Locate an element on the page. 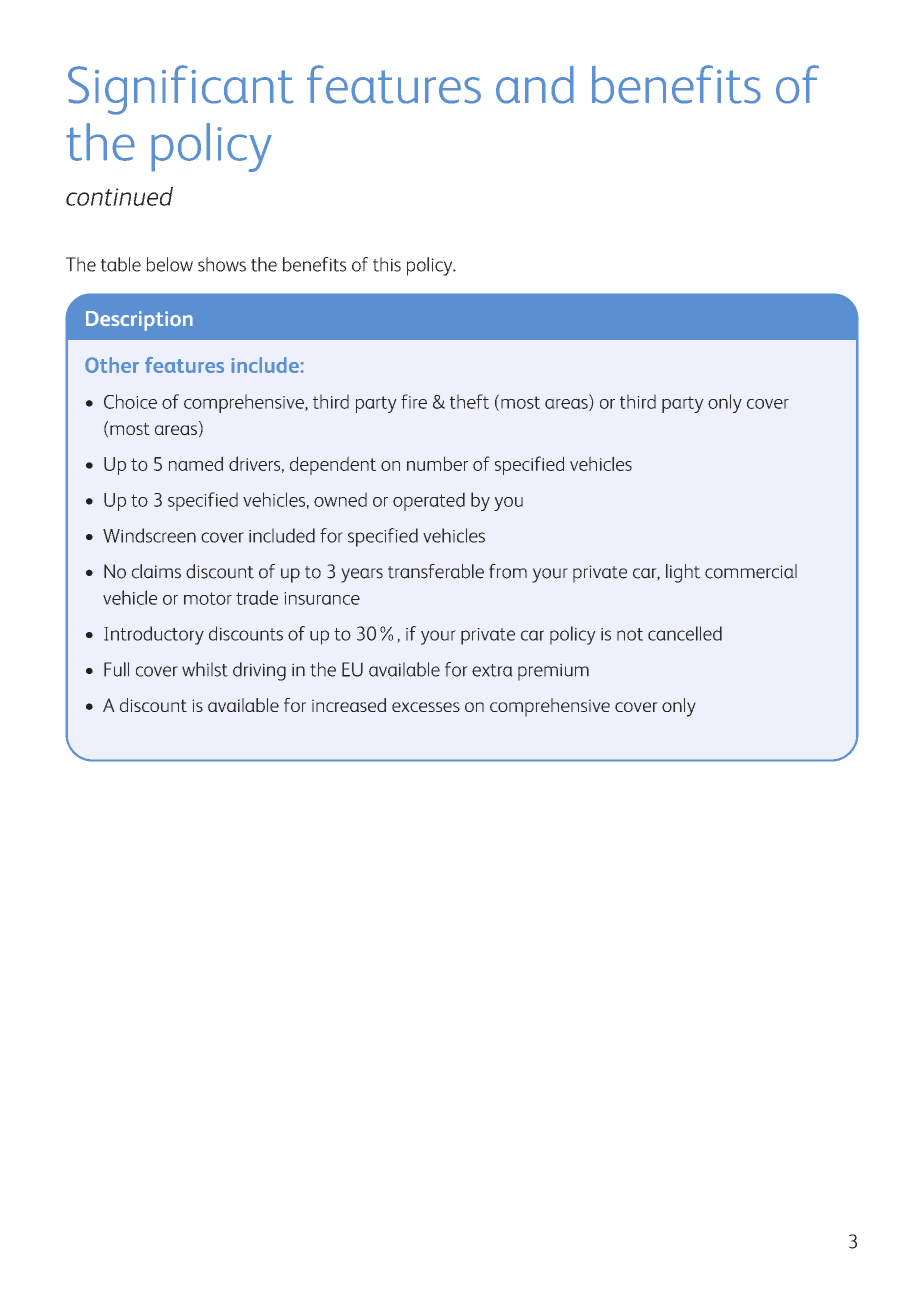 The width and height of the document is (924, 1311). light is located at coordinates (683, 573).
